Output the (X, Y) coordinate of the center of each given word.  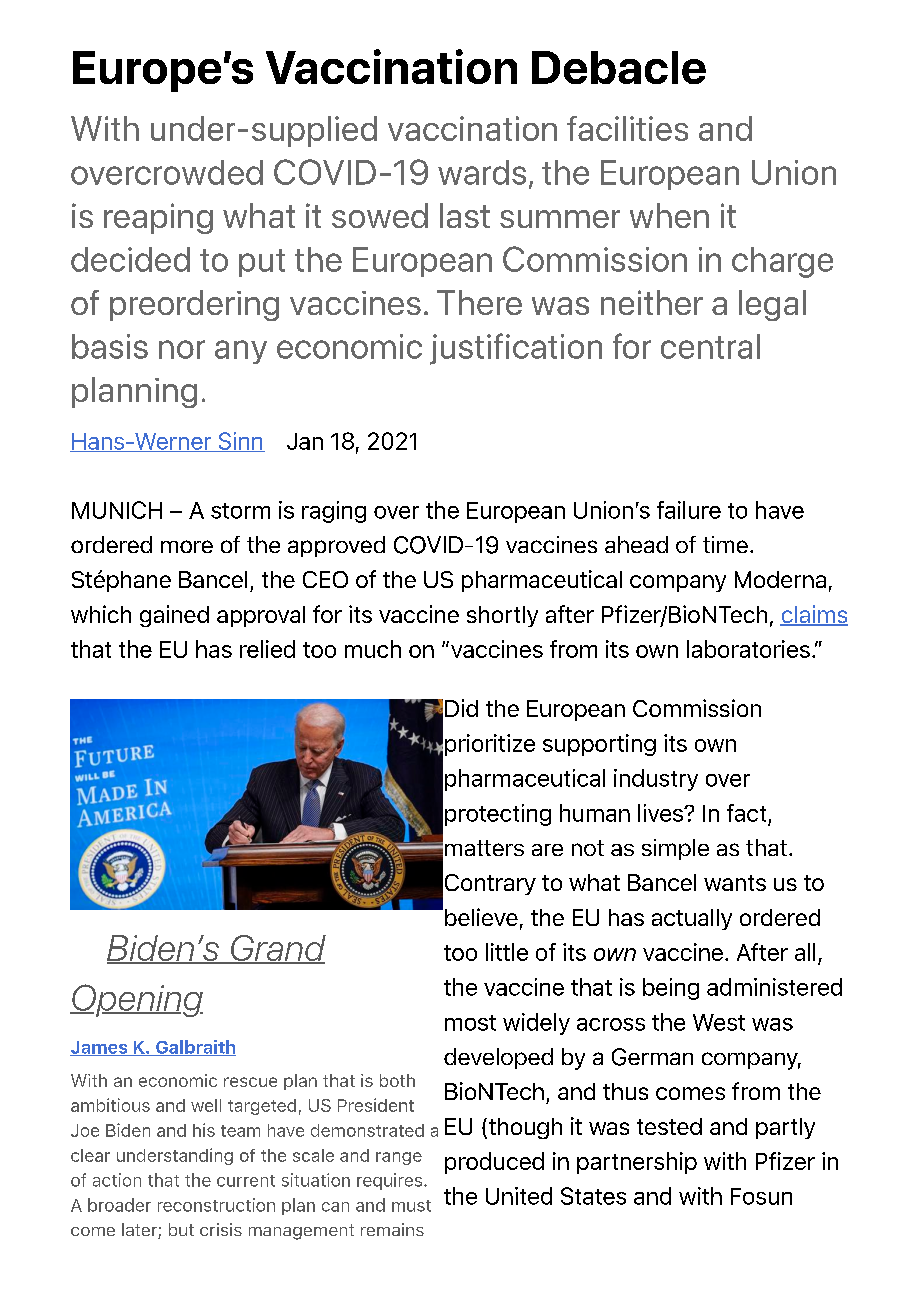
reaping (158, 218)
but (181, 1229)
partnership (637, 1163)
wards (482, 172)
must (411, 1206)
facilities (627, 128)
